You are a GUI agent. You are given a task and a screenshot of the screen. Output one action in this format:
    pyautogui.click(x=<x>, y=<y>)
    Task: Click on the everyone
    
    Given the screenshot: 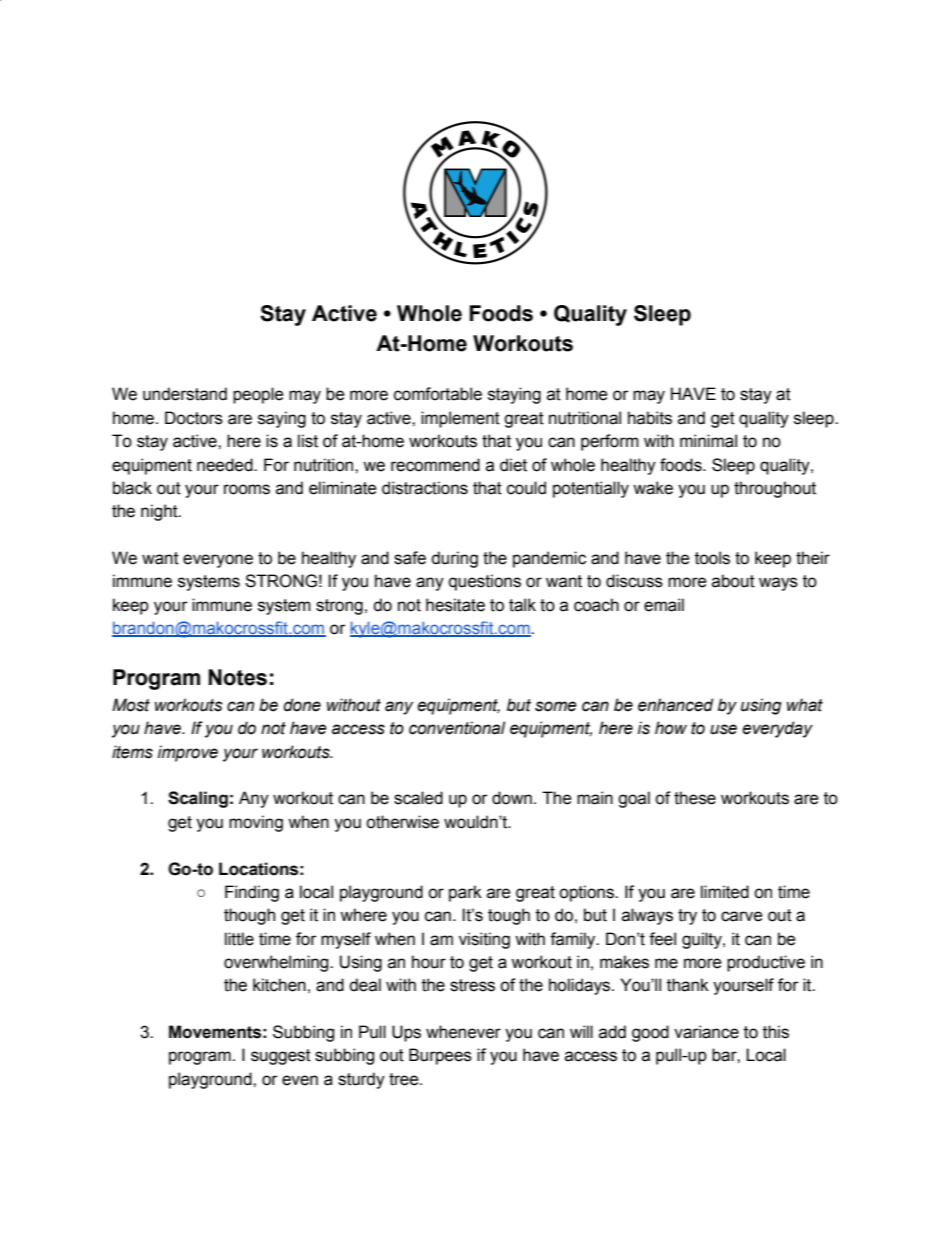 What is the action you would take?
    pyautogui.click(x=218, y=561)
